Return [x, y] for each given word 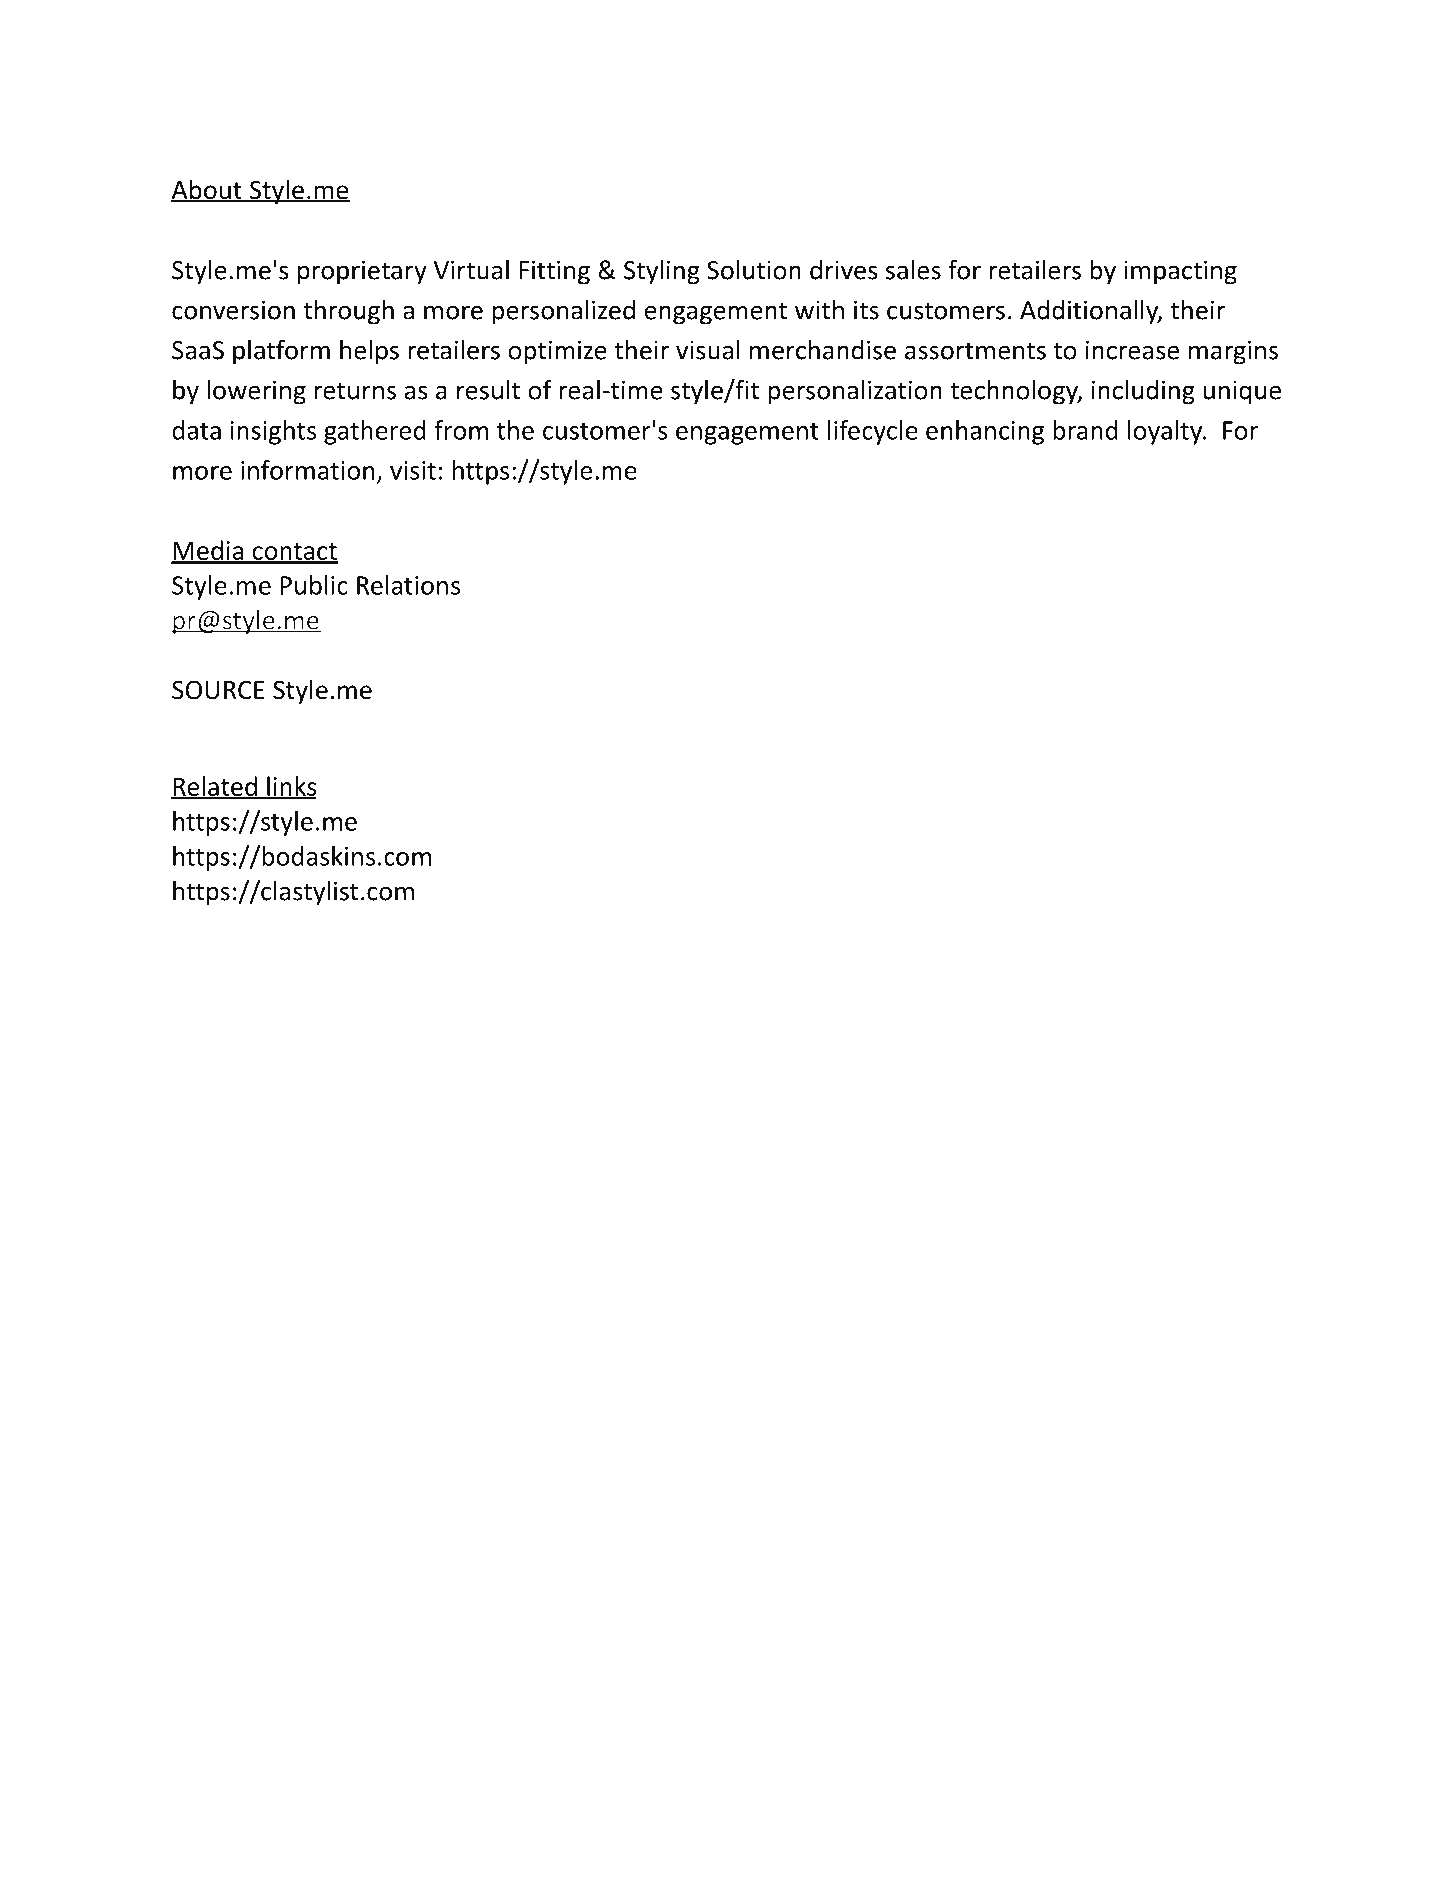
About [207, 190]
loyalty [1166, 432]
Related [215, 787]
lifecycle [873, 432]
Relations [408, 585]
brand [1085, 430]
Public [314, 585]
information [307, 470]
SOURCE [218, 690]
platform [281, 352]
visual [708, 350]
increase [1132, 350]
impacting [1180, 272]
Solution [754, 270]
